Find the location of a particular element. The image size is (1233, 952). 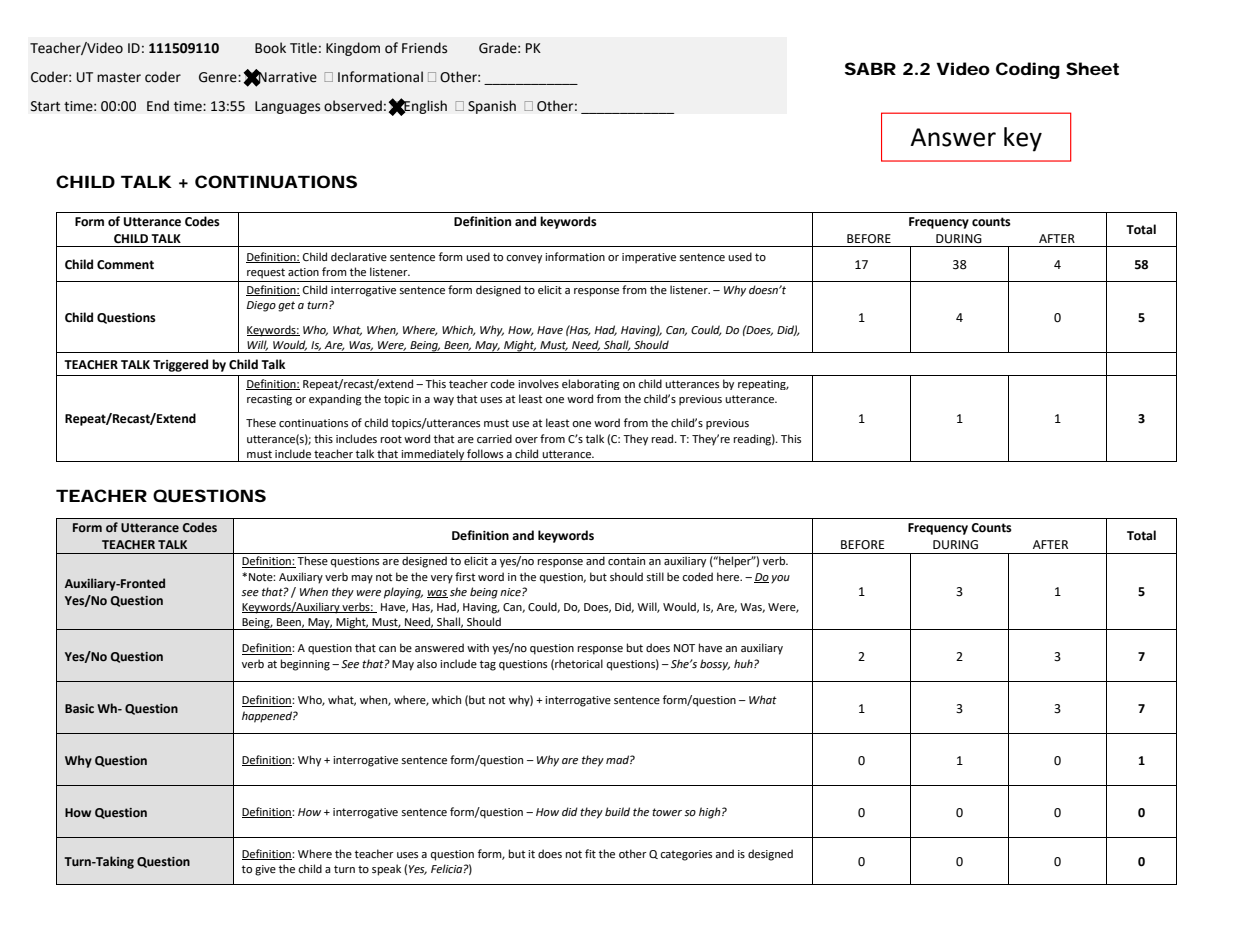

fit is located at coordinates (590, 853).
